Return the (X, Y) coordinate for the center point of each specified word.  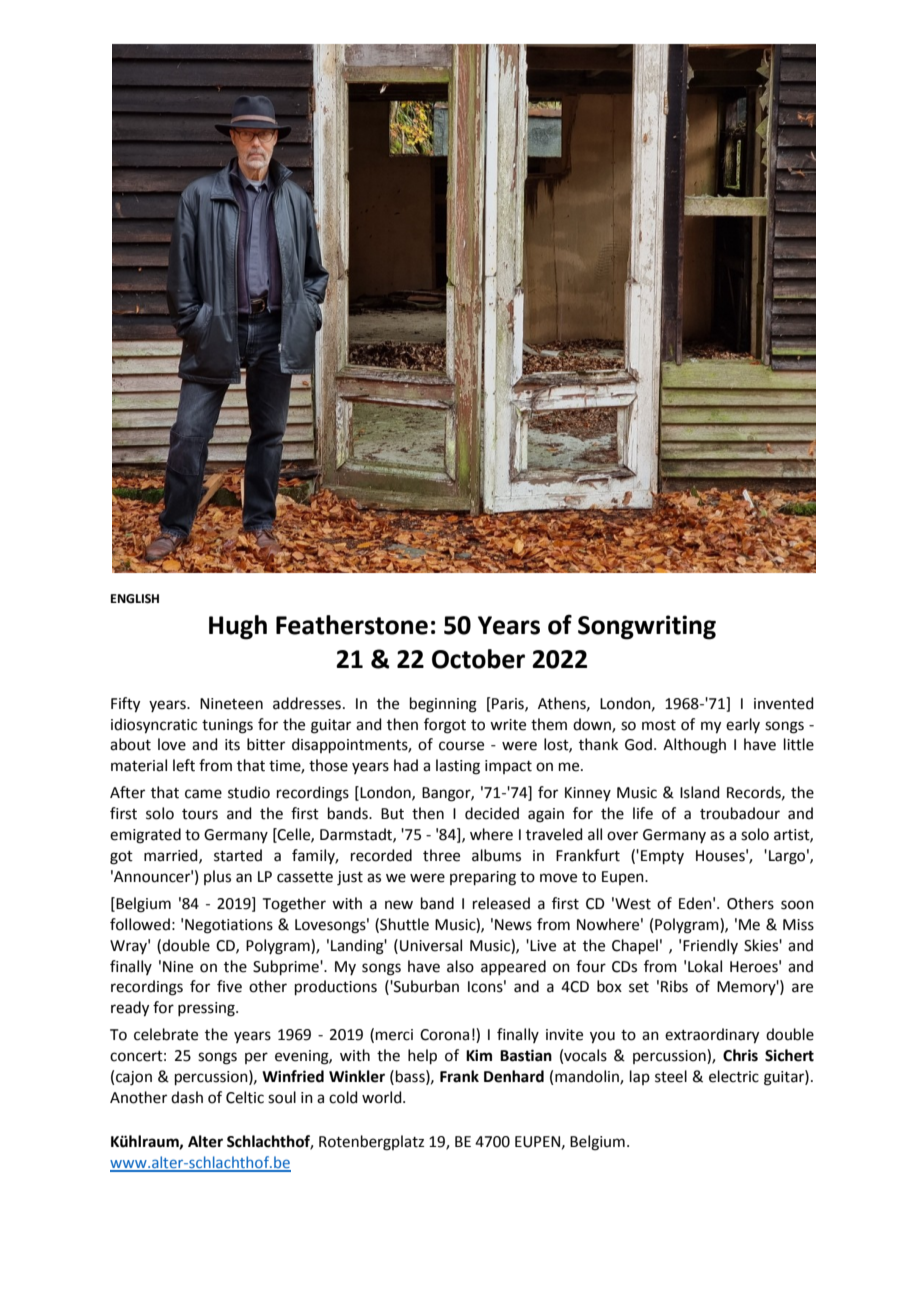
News (513, 925)
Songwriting (647, 627)
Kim (479, 1055)
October (478, 659)
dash (187, 1097)
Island (700, 792)
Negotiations (229, 926)
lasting (458, 767)
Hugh (238, 627)
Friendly (710, 946)
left (184, 765)
